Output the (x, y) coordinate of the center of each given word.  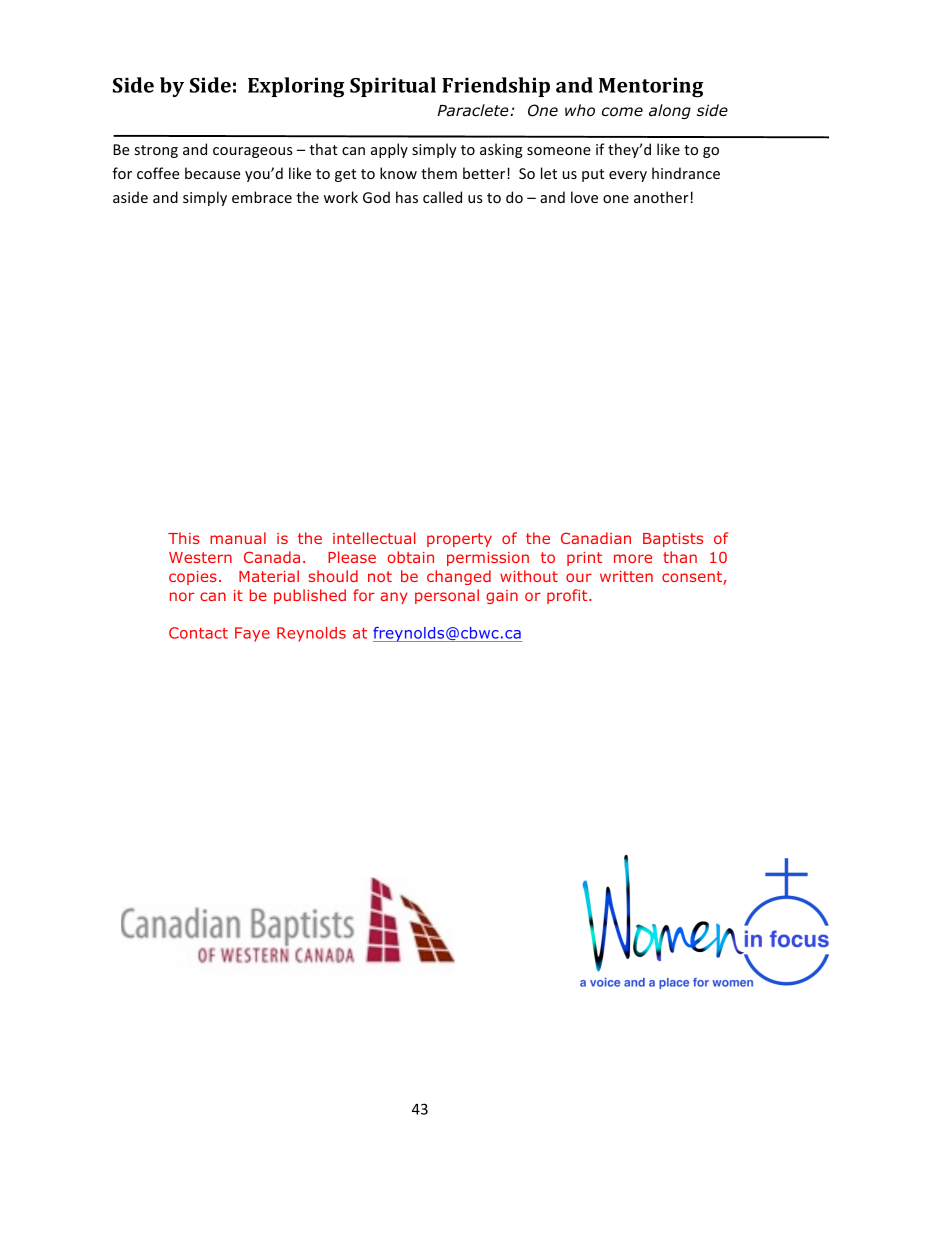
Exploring (296, 87)
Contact (198, 633)
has (407, 197)
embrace (262, 197)
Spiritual (393, 87)
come (622, 112)
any (394, 598)
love (584, 197)
